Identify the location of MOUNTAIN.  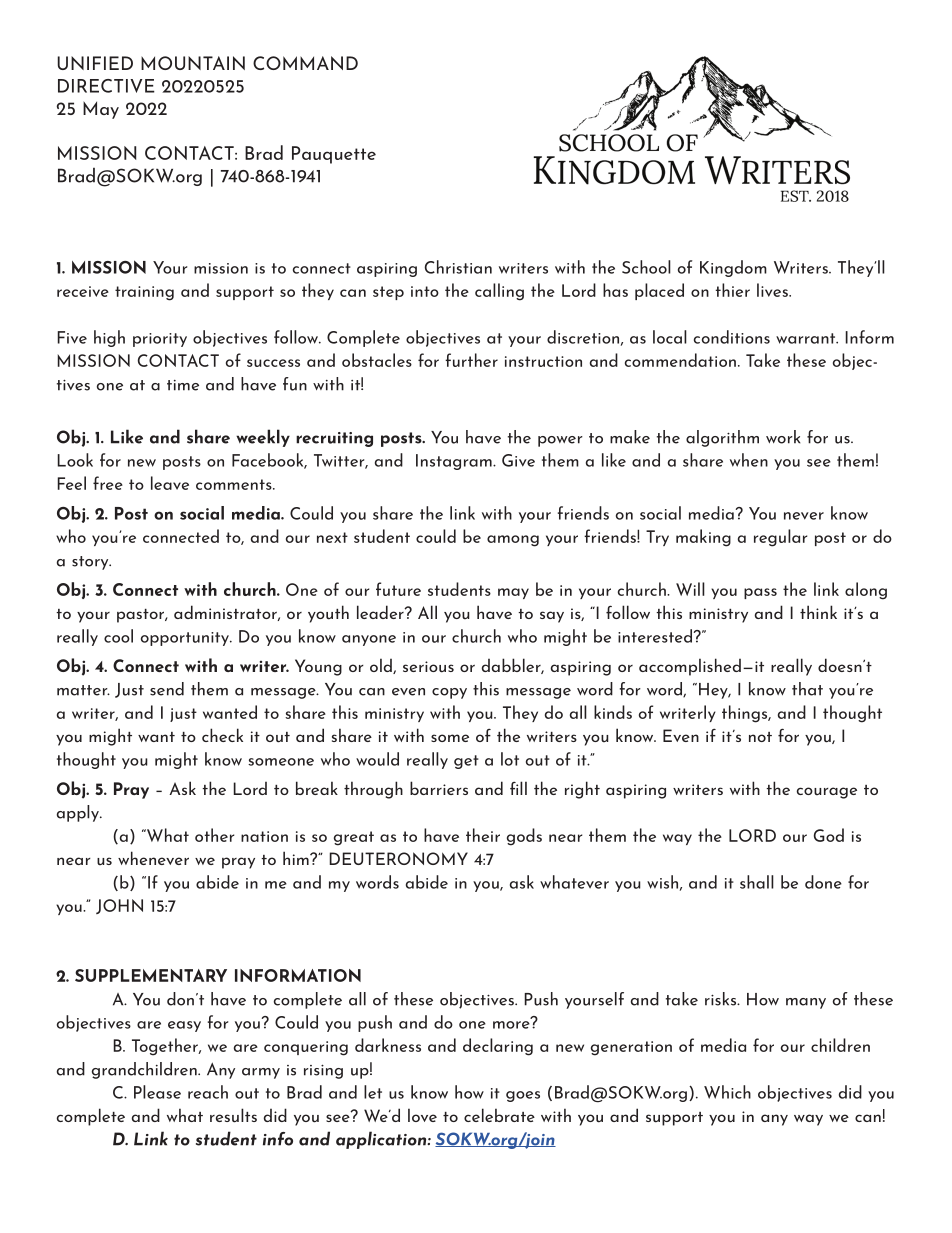
(193, 63).
